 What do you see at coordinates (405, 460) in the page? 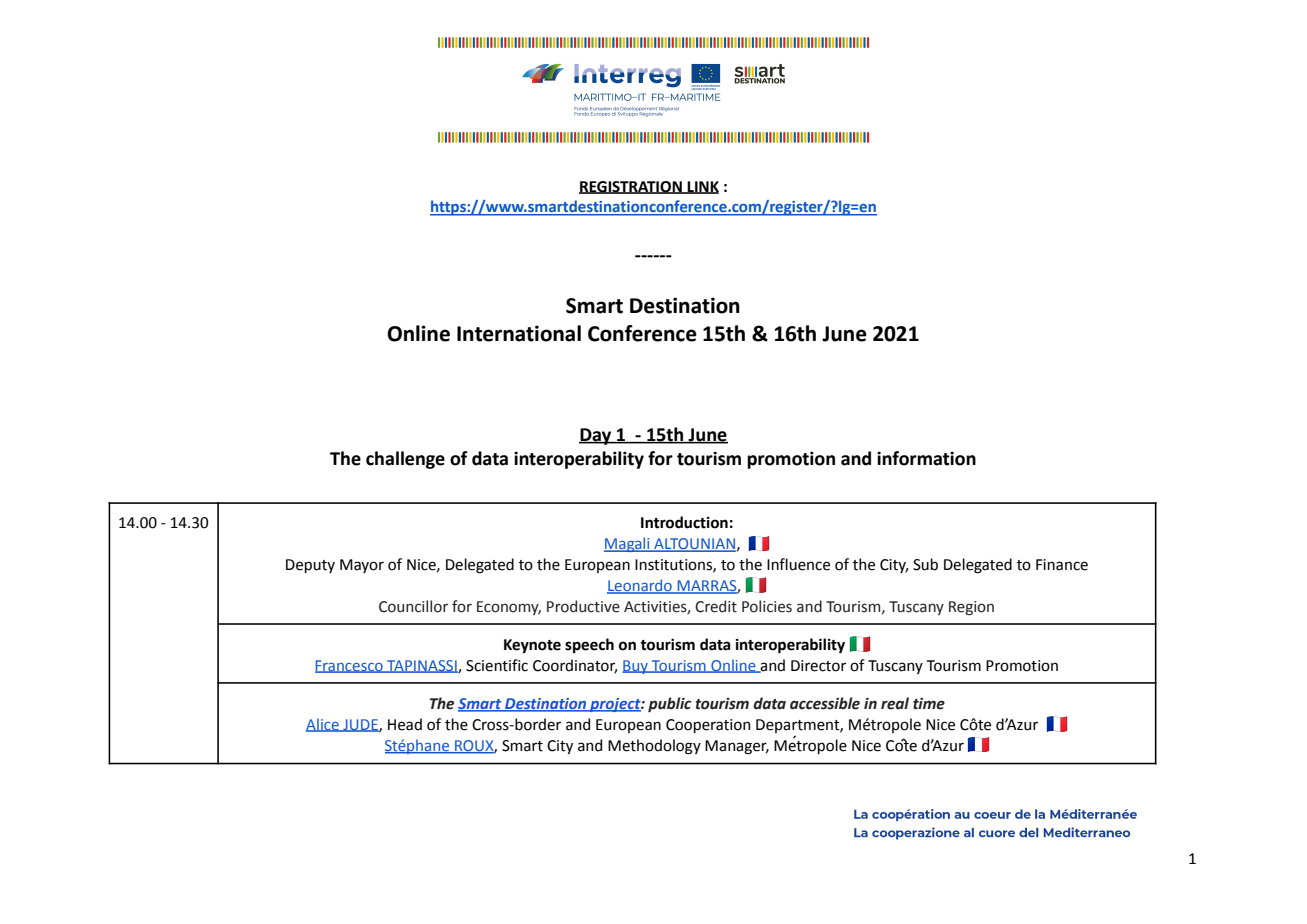
I see `challenge` at bounding box center [405, 460].
